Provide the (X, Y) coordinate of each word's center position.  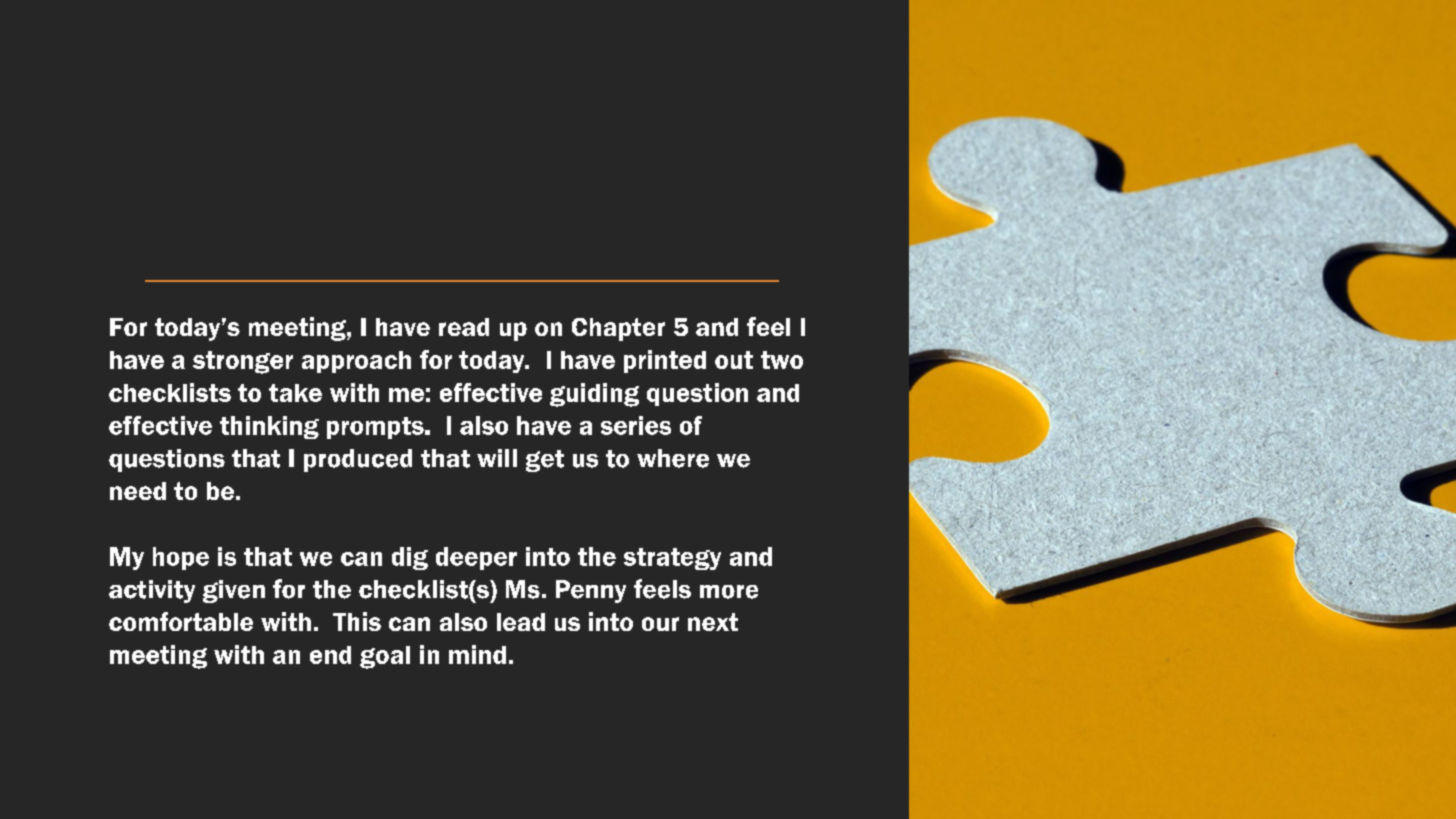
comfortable (181, 621)
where (673, 458)
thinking (269, 427)
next (713, 622)
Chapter (618, 329)
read (464, 327)
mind (477, 654)
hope (181, 558)
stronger (243, 362)
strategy (672, 559)
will (497, 458)
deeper (476, 558)
